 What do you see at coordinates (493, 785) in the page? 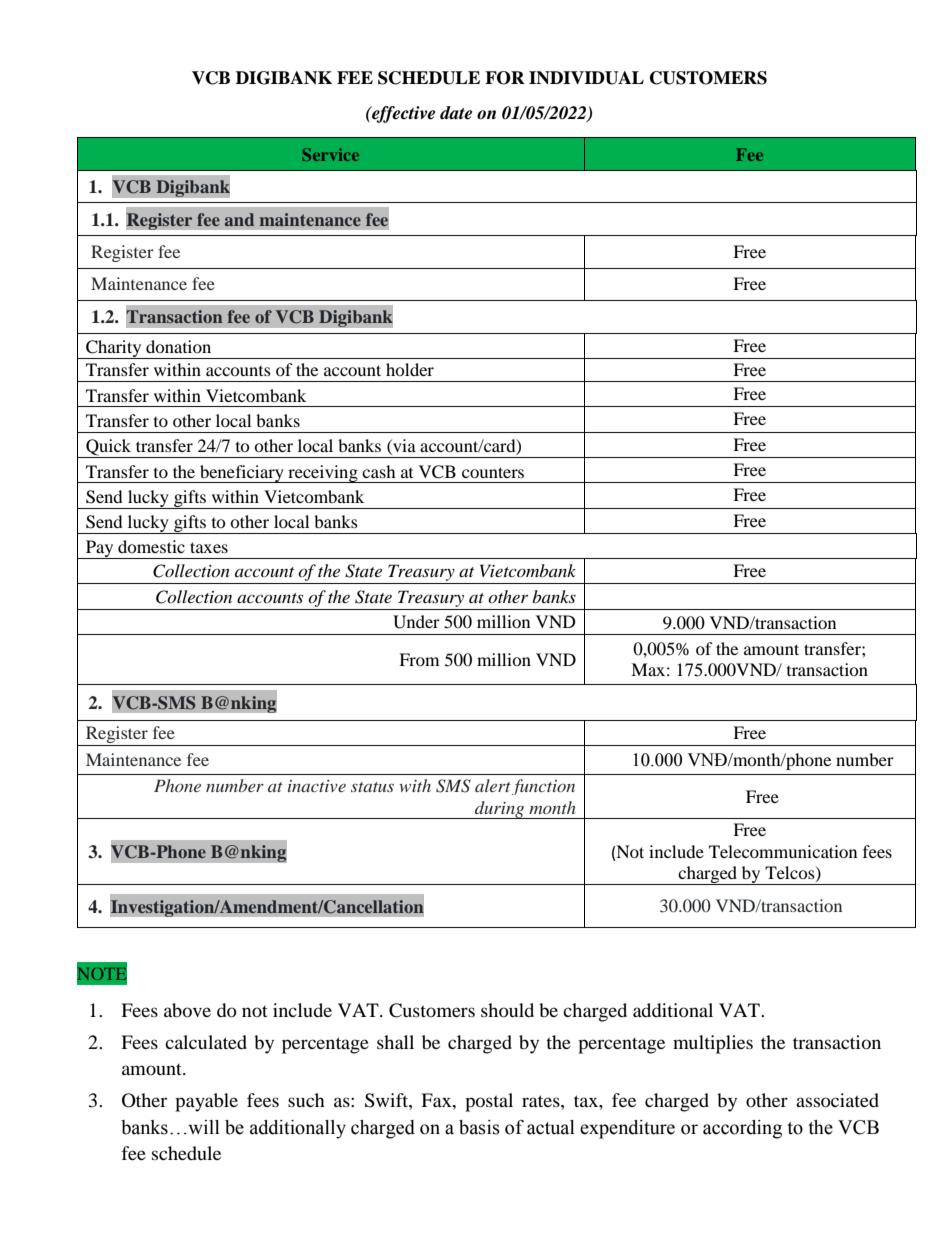
I see `alert` at bounding box center [493, 785].
